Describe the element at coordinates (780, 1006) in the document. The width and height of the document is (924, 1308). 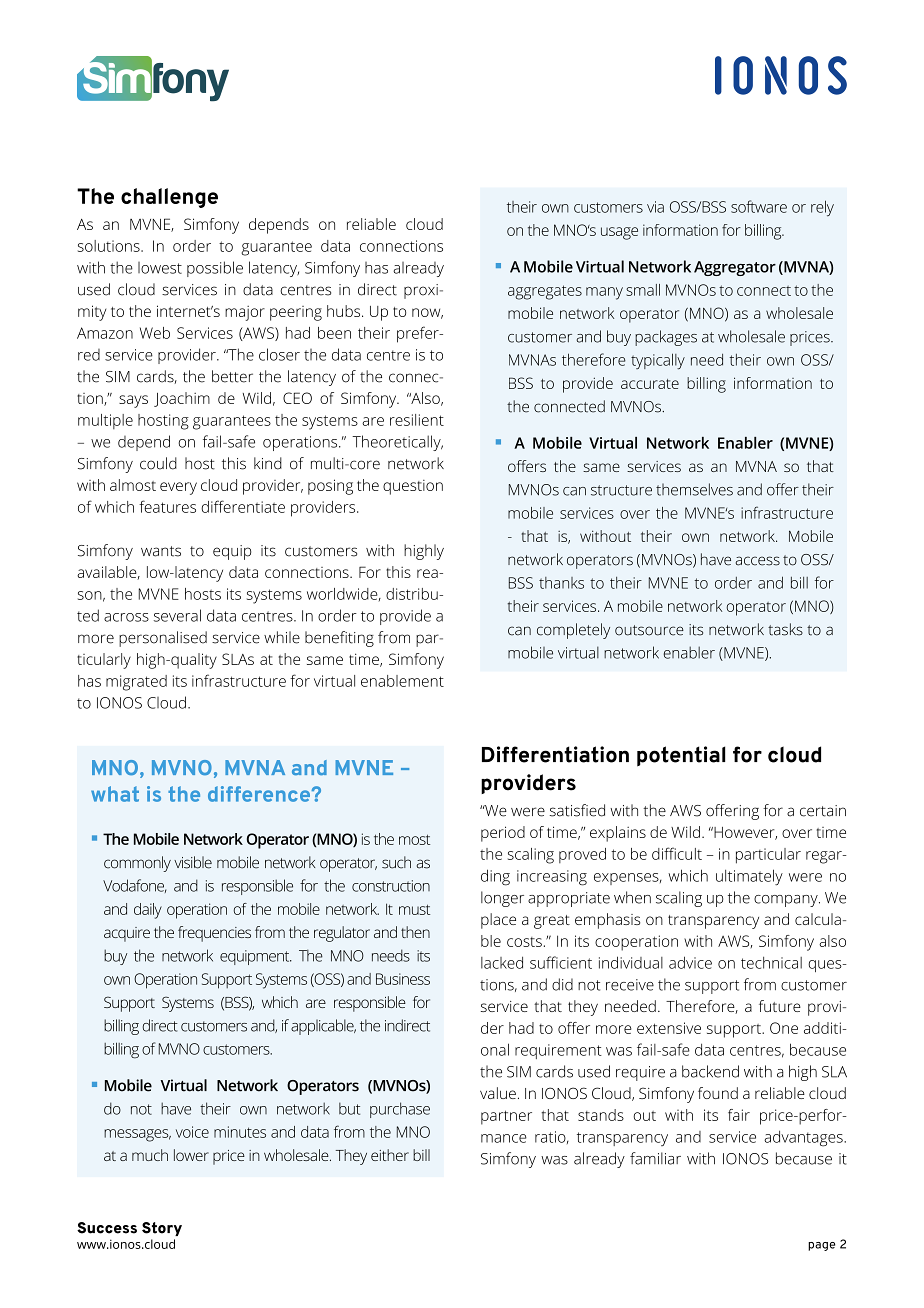
I see `future` at that location.
